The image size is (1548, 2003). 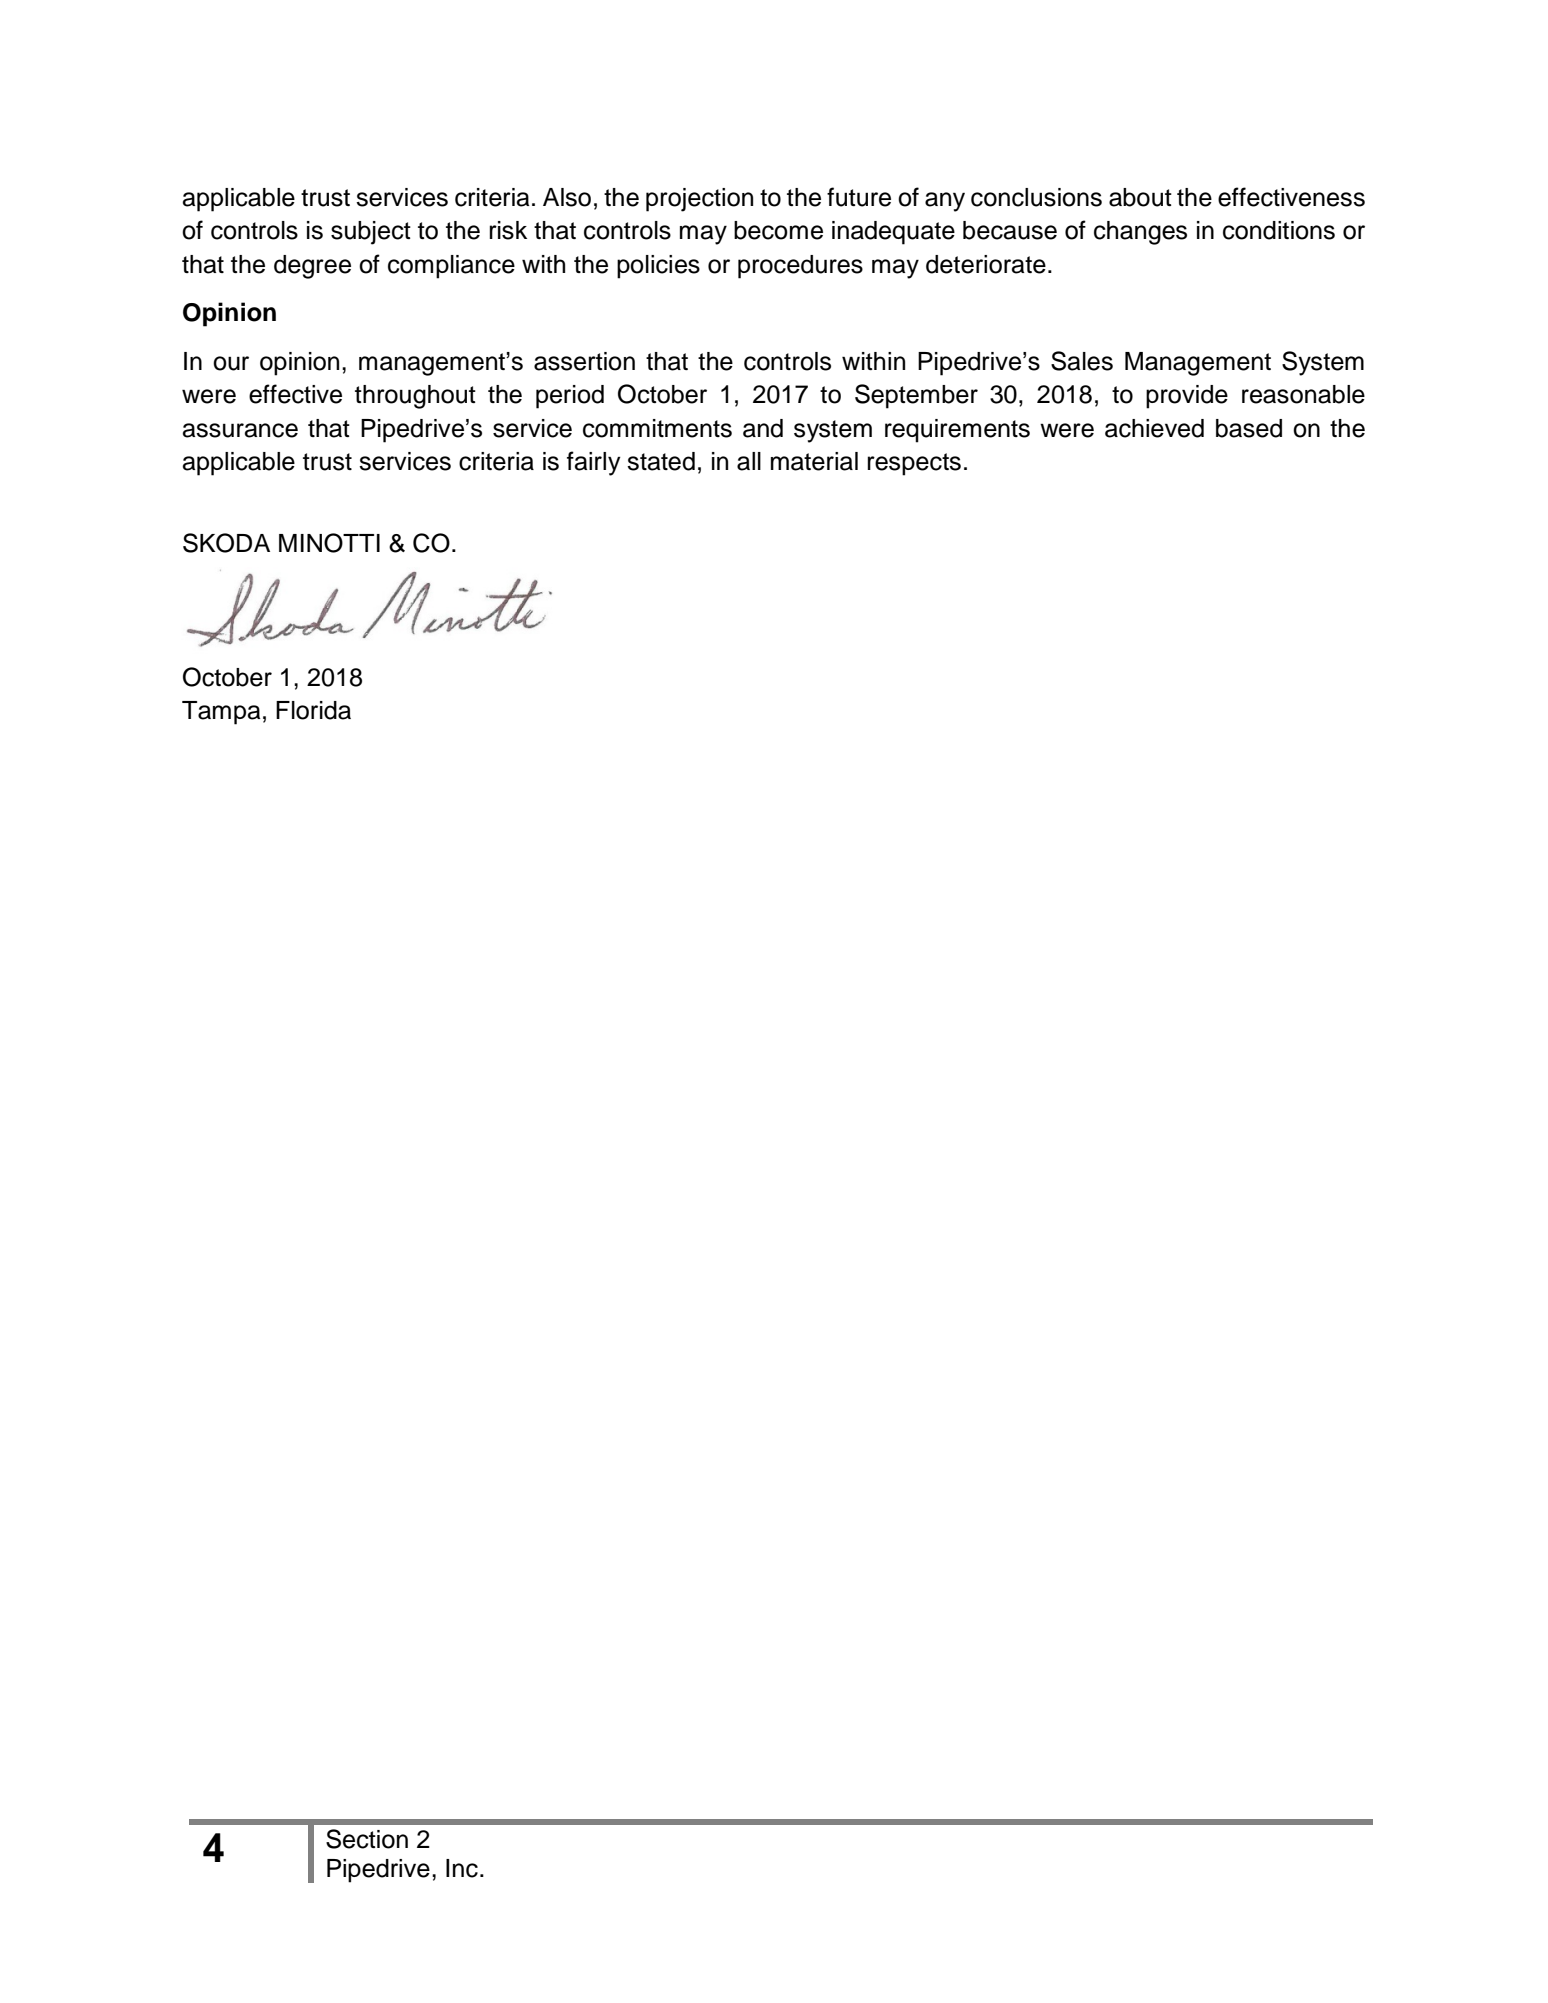 I want to click on Section, so click(x=367, y=1839).
